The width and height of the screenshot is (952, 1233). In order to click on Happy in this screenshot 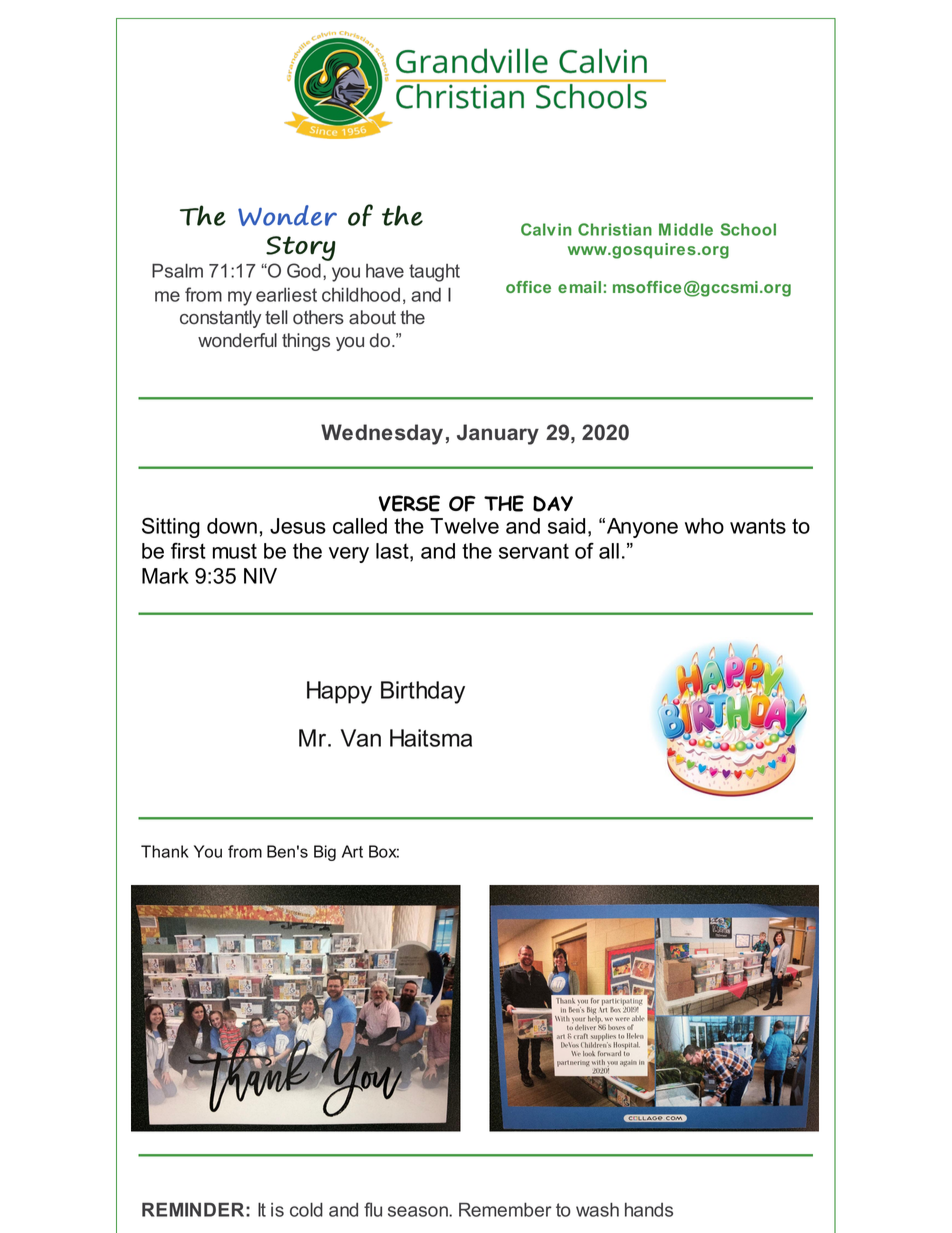, I will do `click(339, 692)`.
